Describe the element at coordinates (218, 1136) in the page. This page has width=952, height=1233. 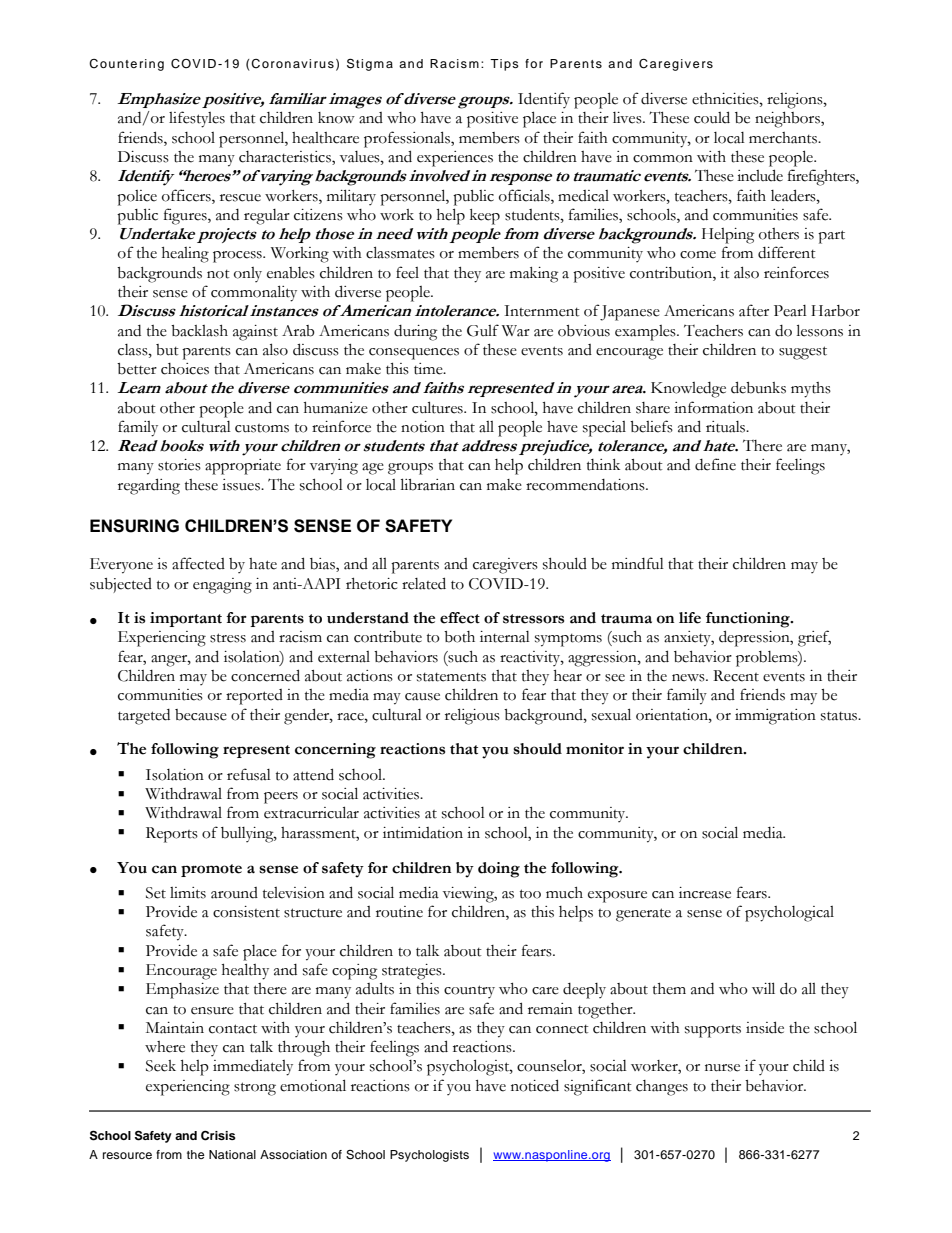
I see `Crisis` at that location.
